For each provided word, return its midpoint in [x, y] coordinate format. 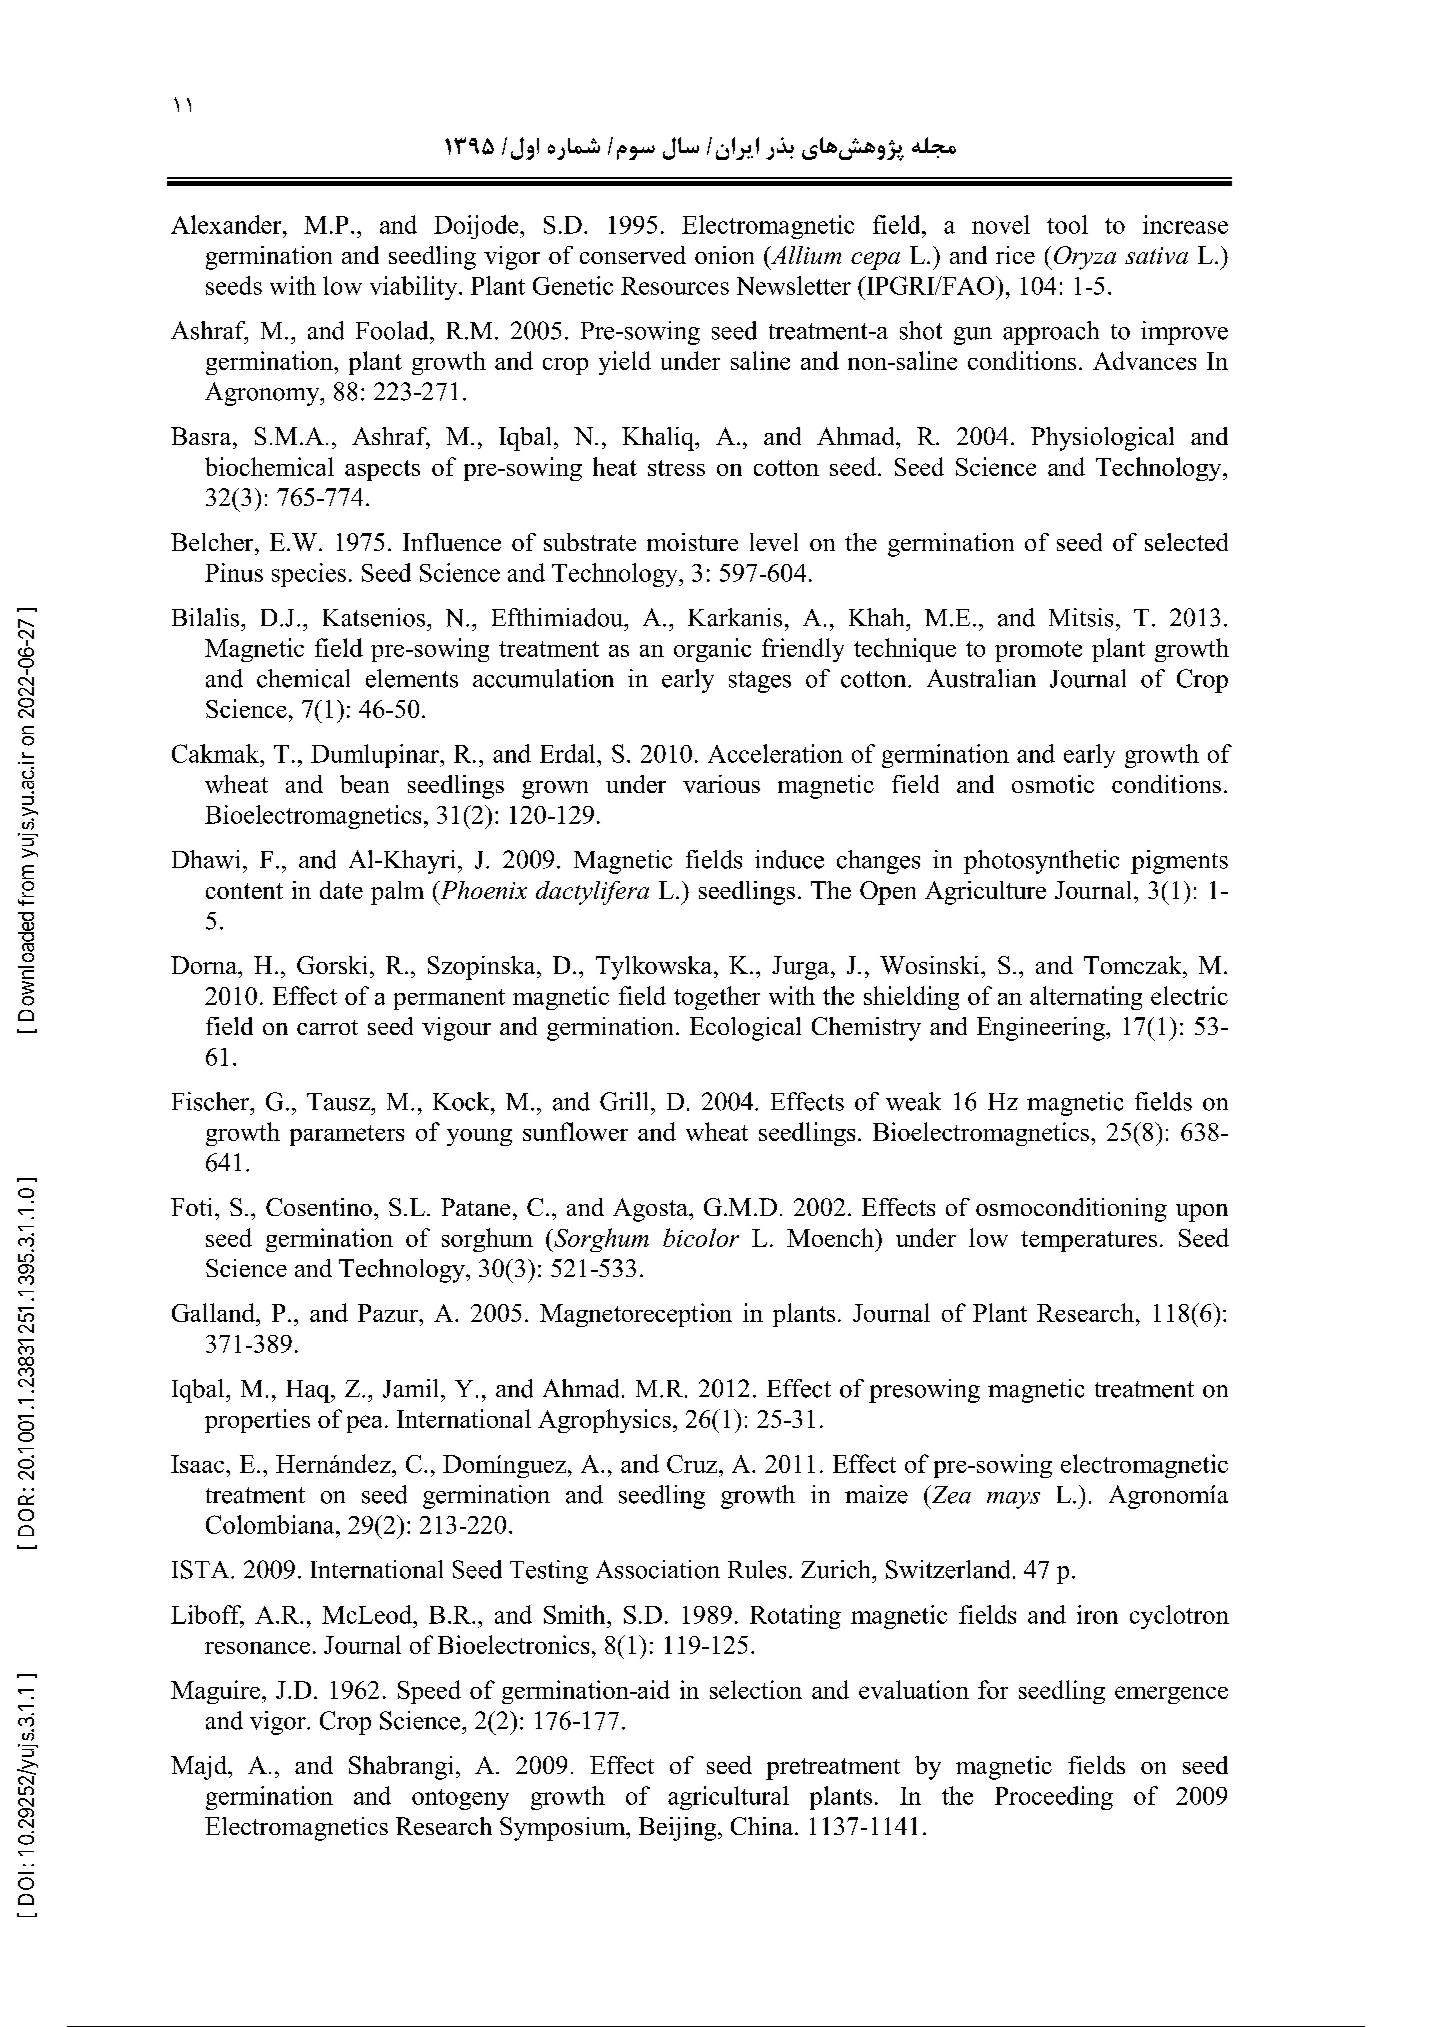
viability [415, 288]
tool [1067, 224]
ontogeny [460, 1799]
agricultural [728, 1798]
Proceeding [1054, 1798]
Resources [675, 286]
